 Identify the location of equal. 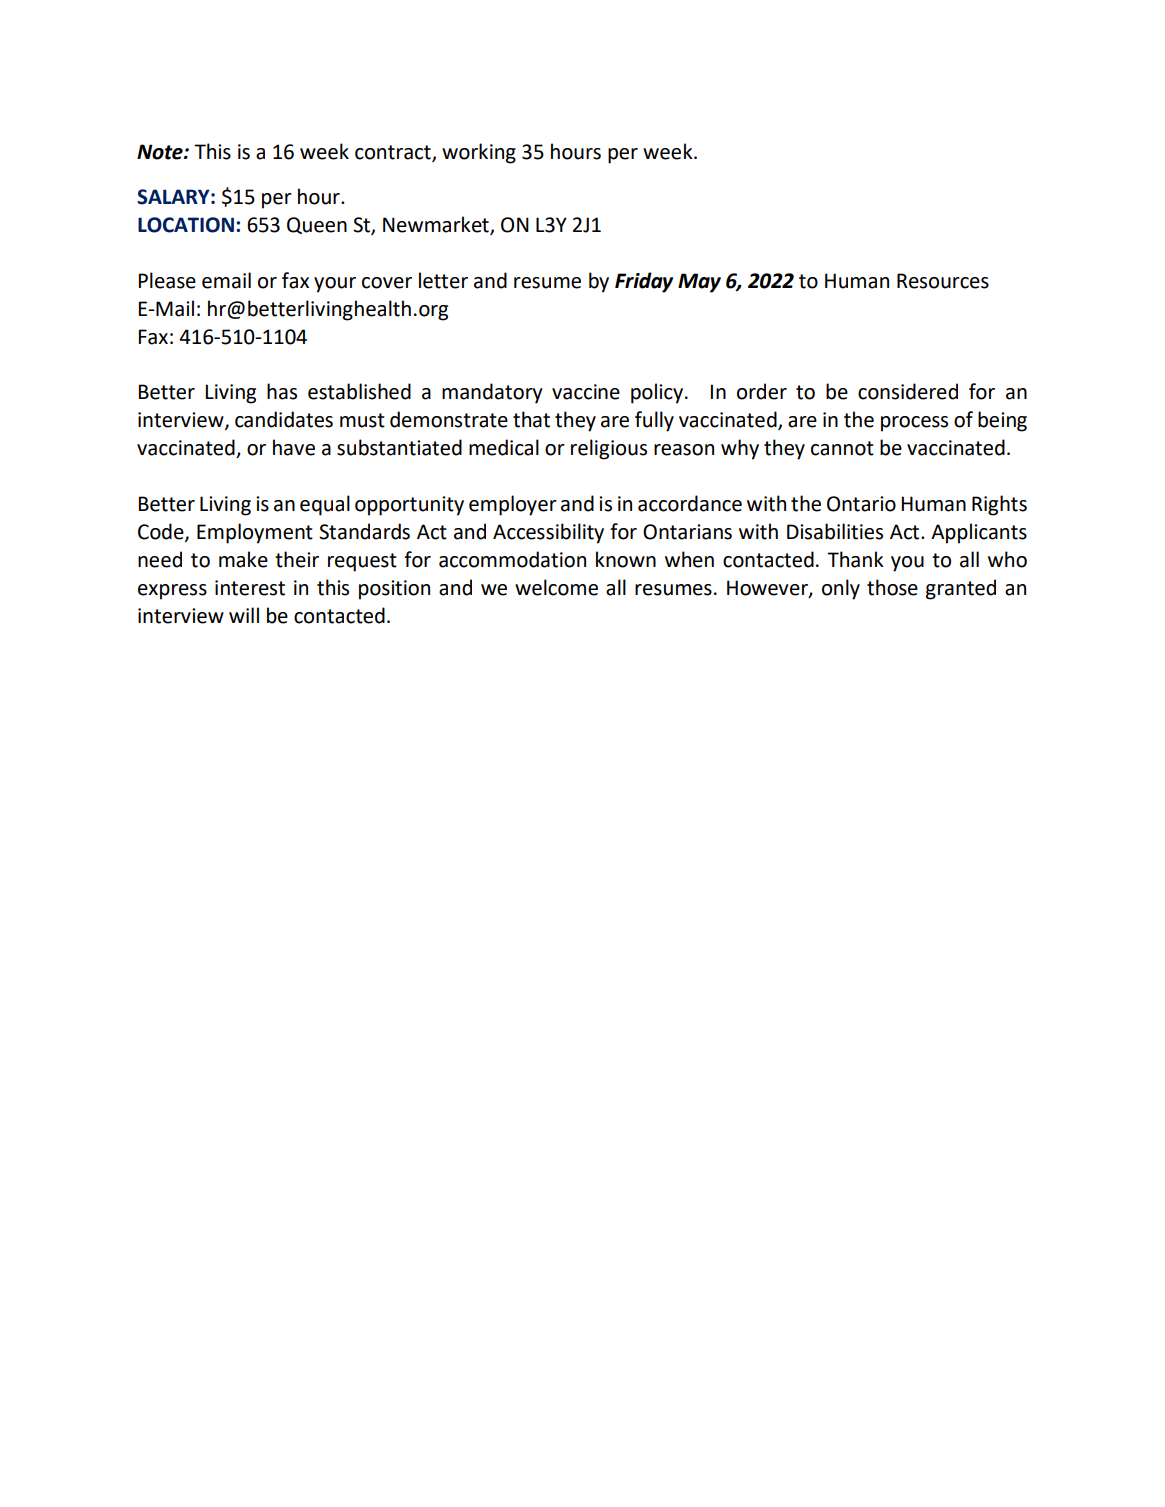
(325, 505).
